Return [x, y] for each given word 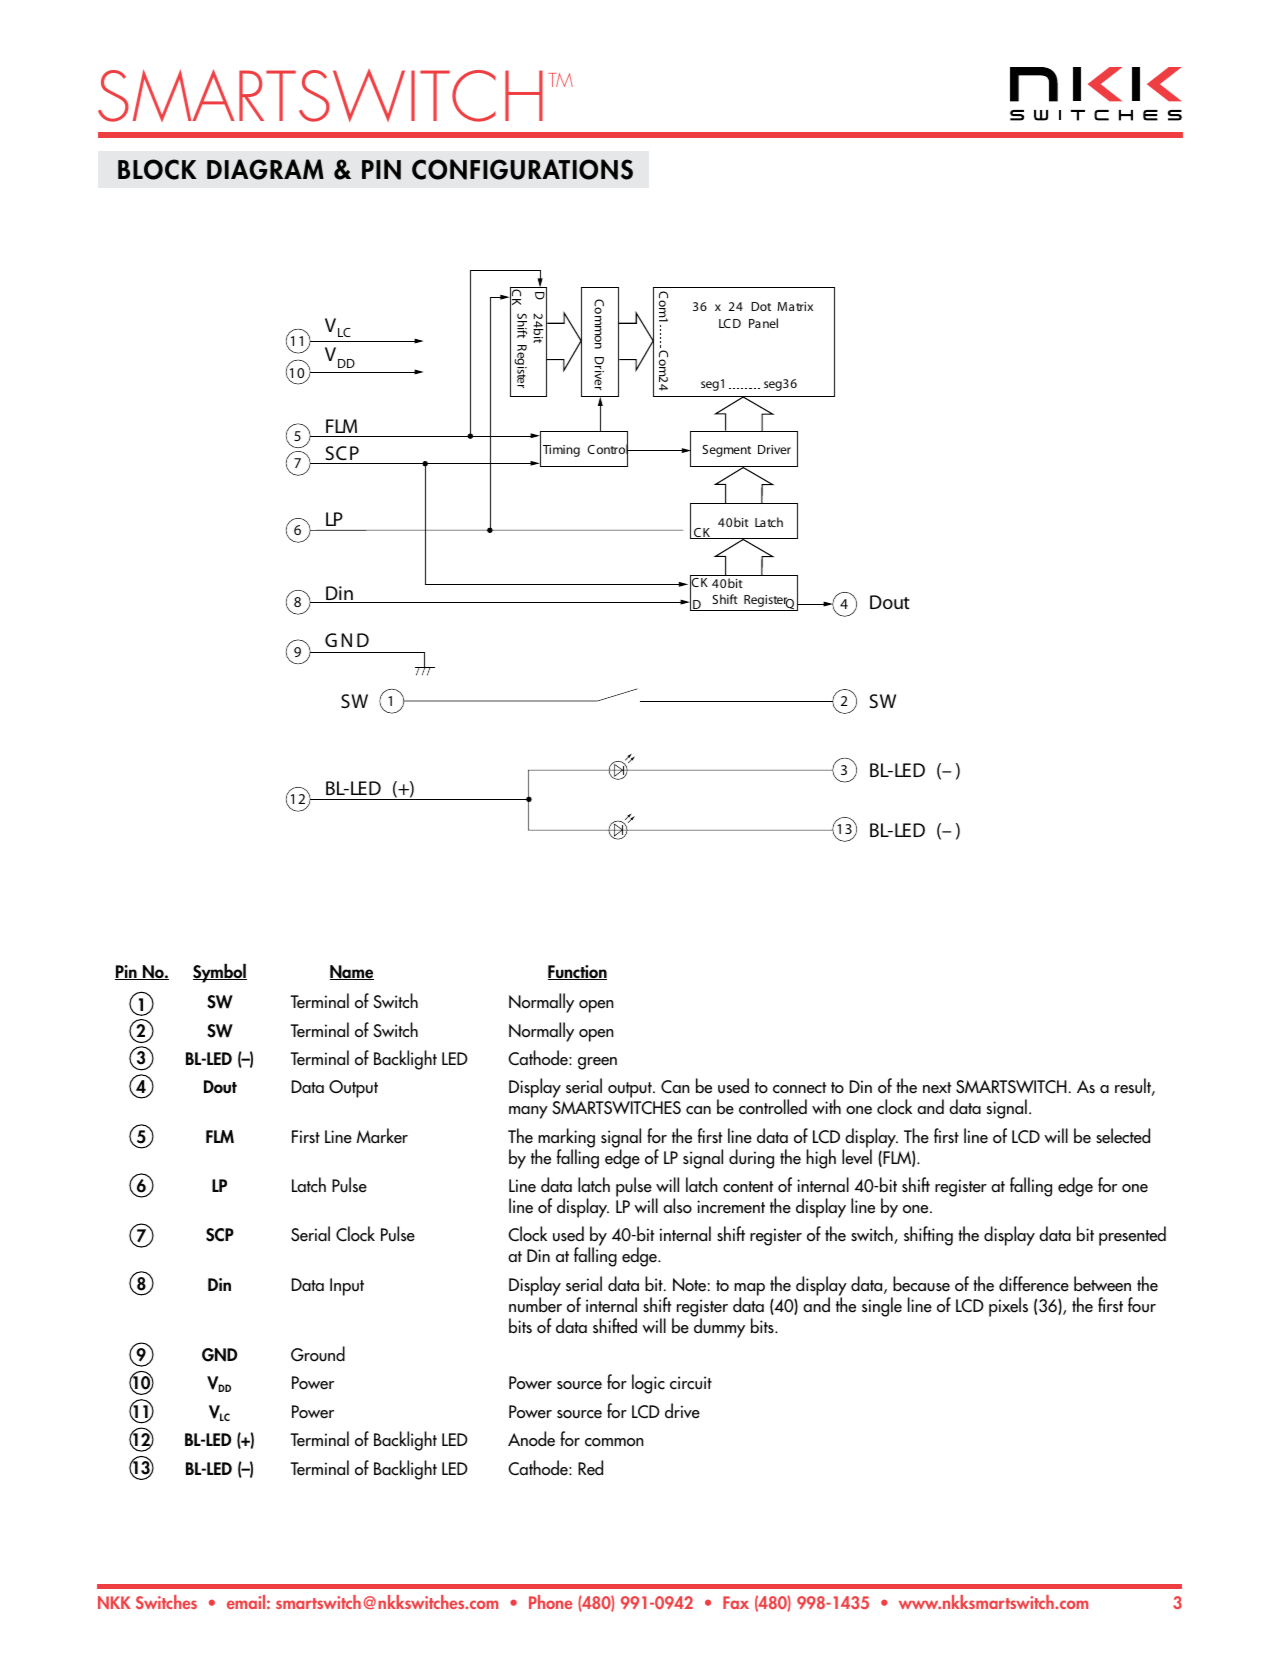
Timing [561, 451]
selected [1123, 1136]
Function [577, 972]
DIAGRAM [265, 169]
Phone [550, 1602]
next [937, 1088]
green [597, 1063]
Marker [382, 1136]
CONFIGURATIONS [522, 169]
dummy [719, 1327]
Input [347, 1287]
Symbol [220, 973]
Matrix [795, 306]
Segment [726, 451]
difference [1034, 1284]
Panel [763, 323]
